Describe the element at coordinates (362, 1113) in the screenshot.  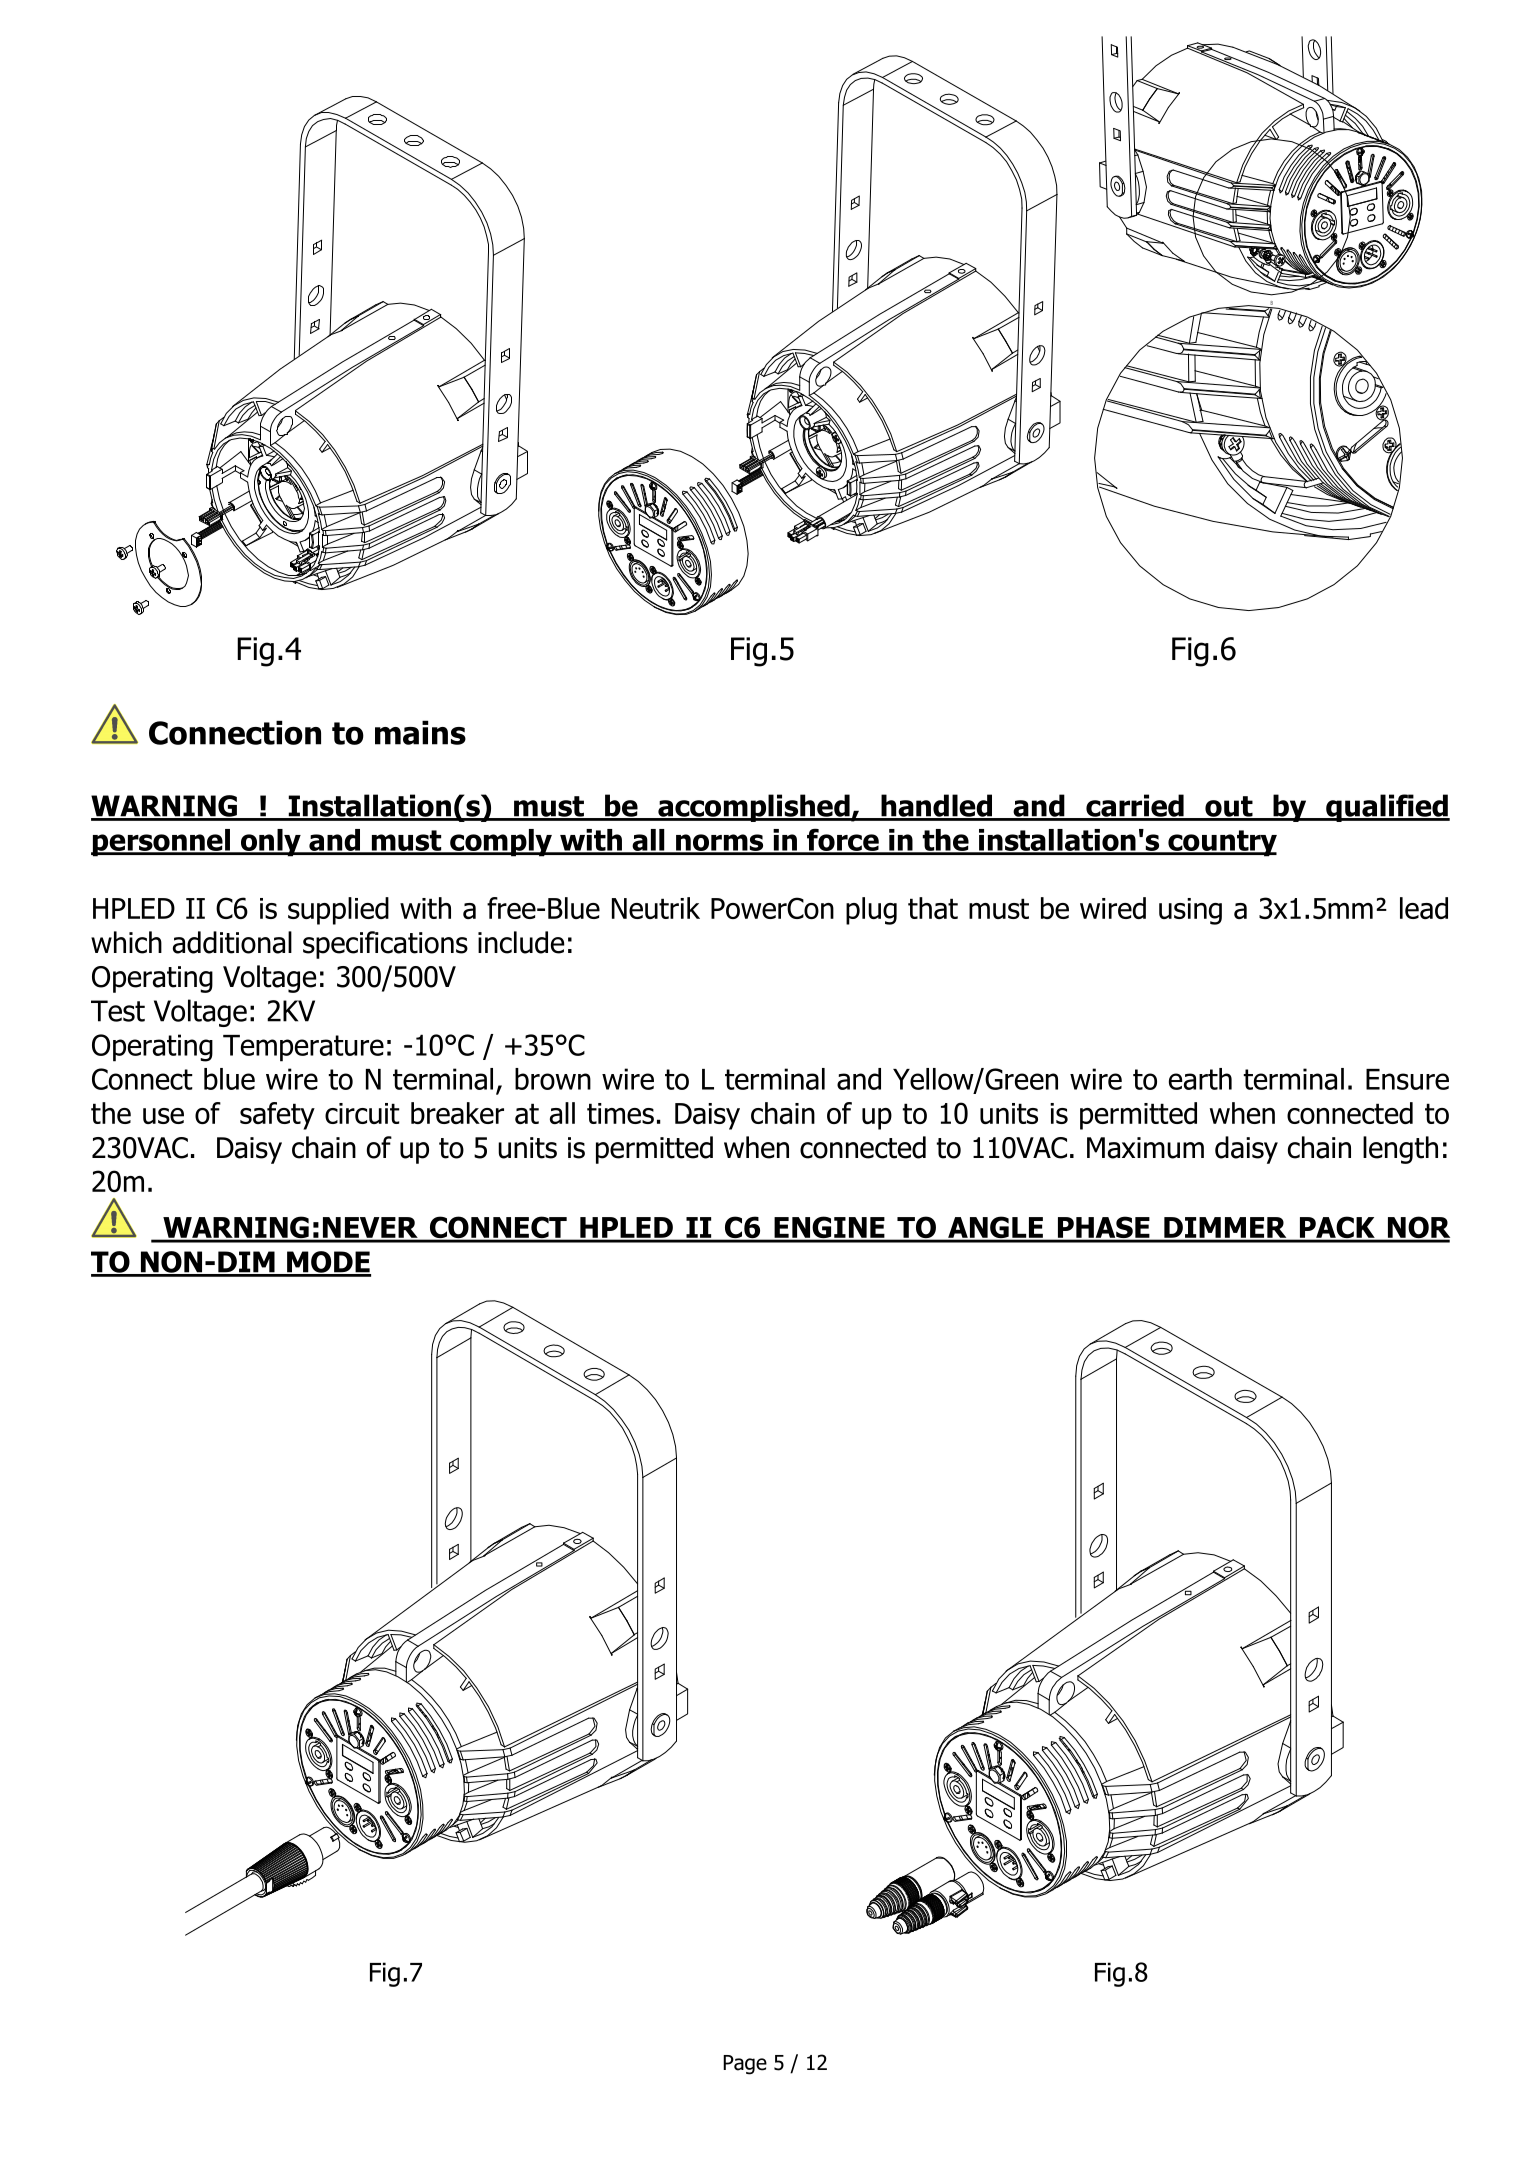
I see `circuit` at that location.
